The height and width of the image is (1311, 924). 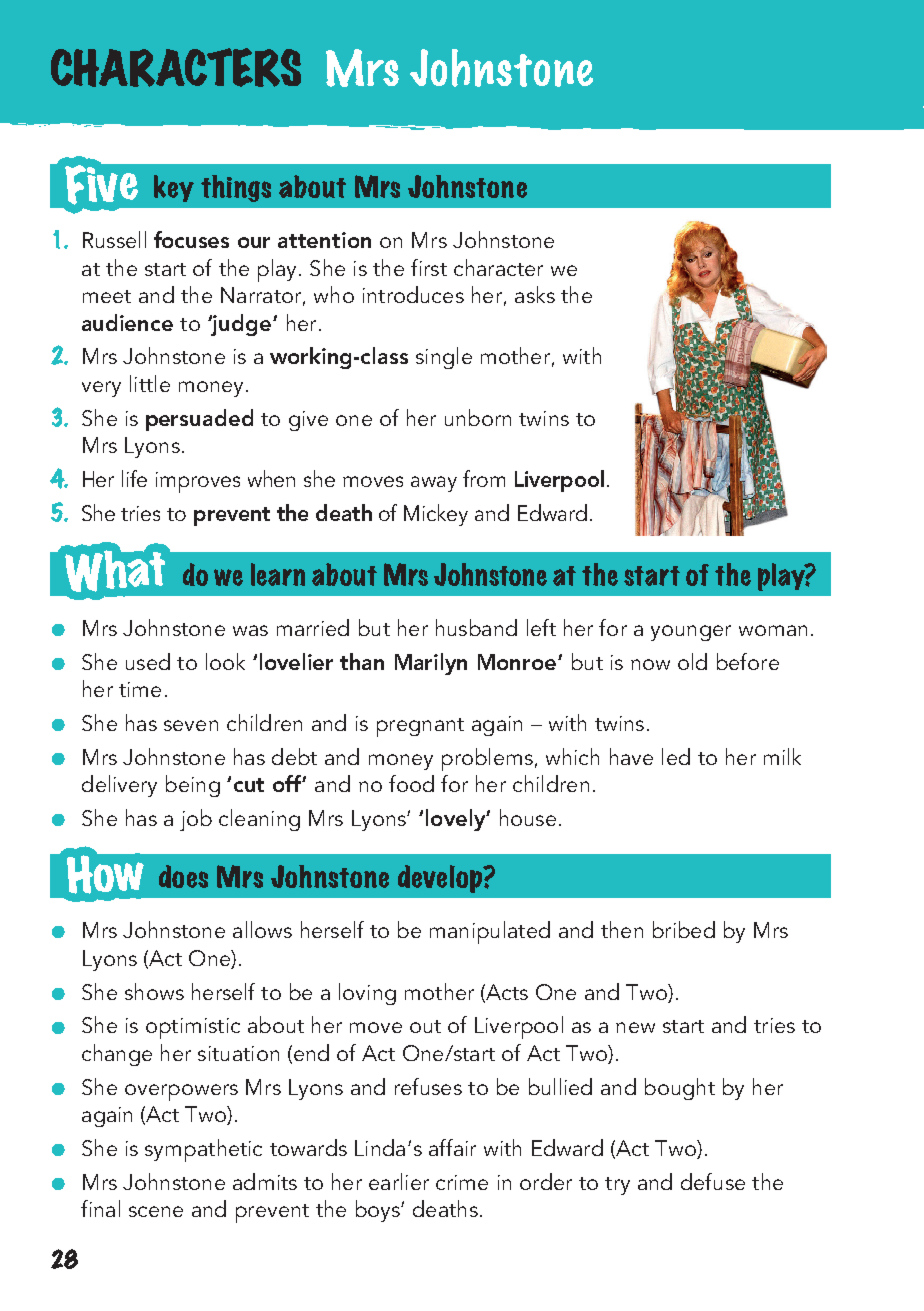 What do you see at coordinates (535, 294) in the image?
I see `asks` at bounding box center [535, 294].
